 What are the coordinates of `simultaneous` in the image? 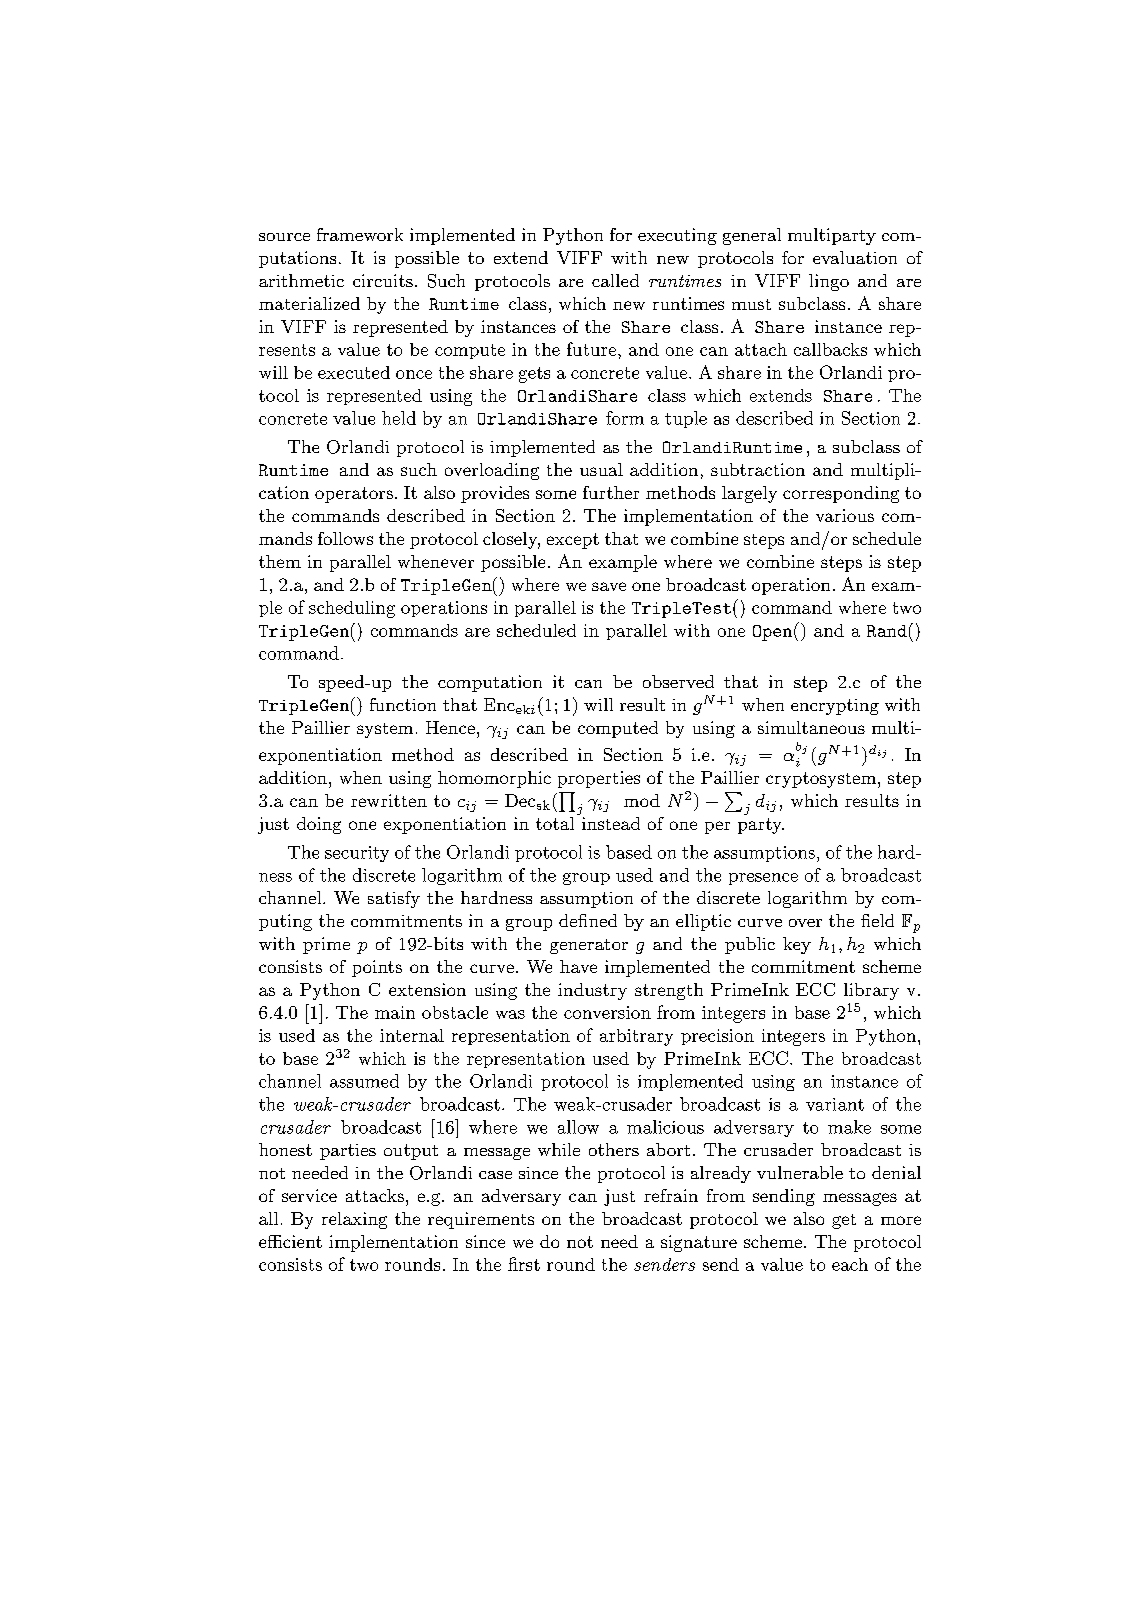 It's located at (811, 727).
